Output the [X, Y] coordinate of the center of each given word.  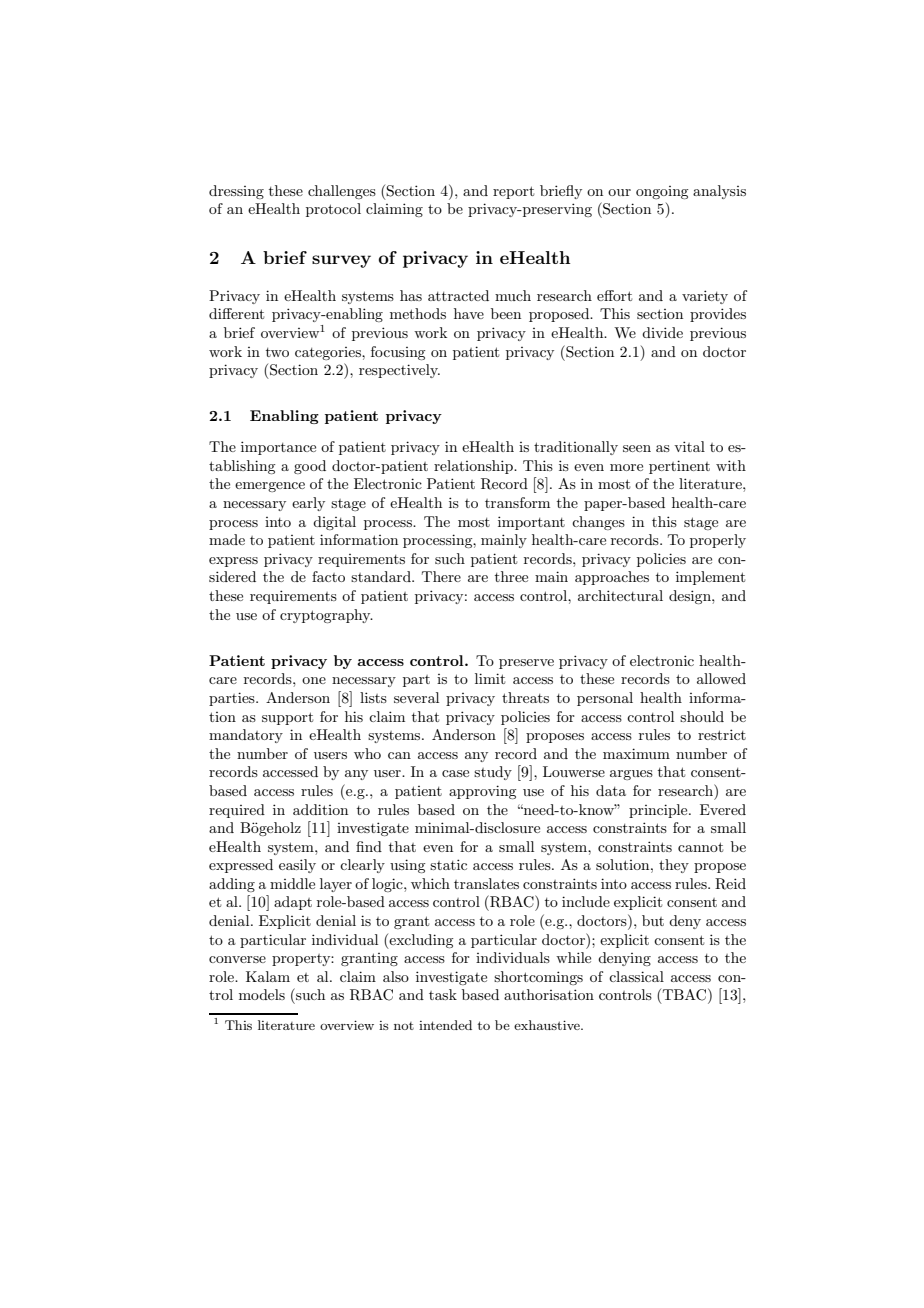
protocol [333, 210]
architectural [620, 595]
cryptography [326, 616]
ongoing [662, 192]
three [511, 576]
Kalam [268, 976]
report [513, 192]
